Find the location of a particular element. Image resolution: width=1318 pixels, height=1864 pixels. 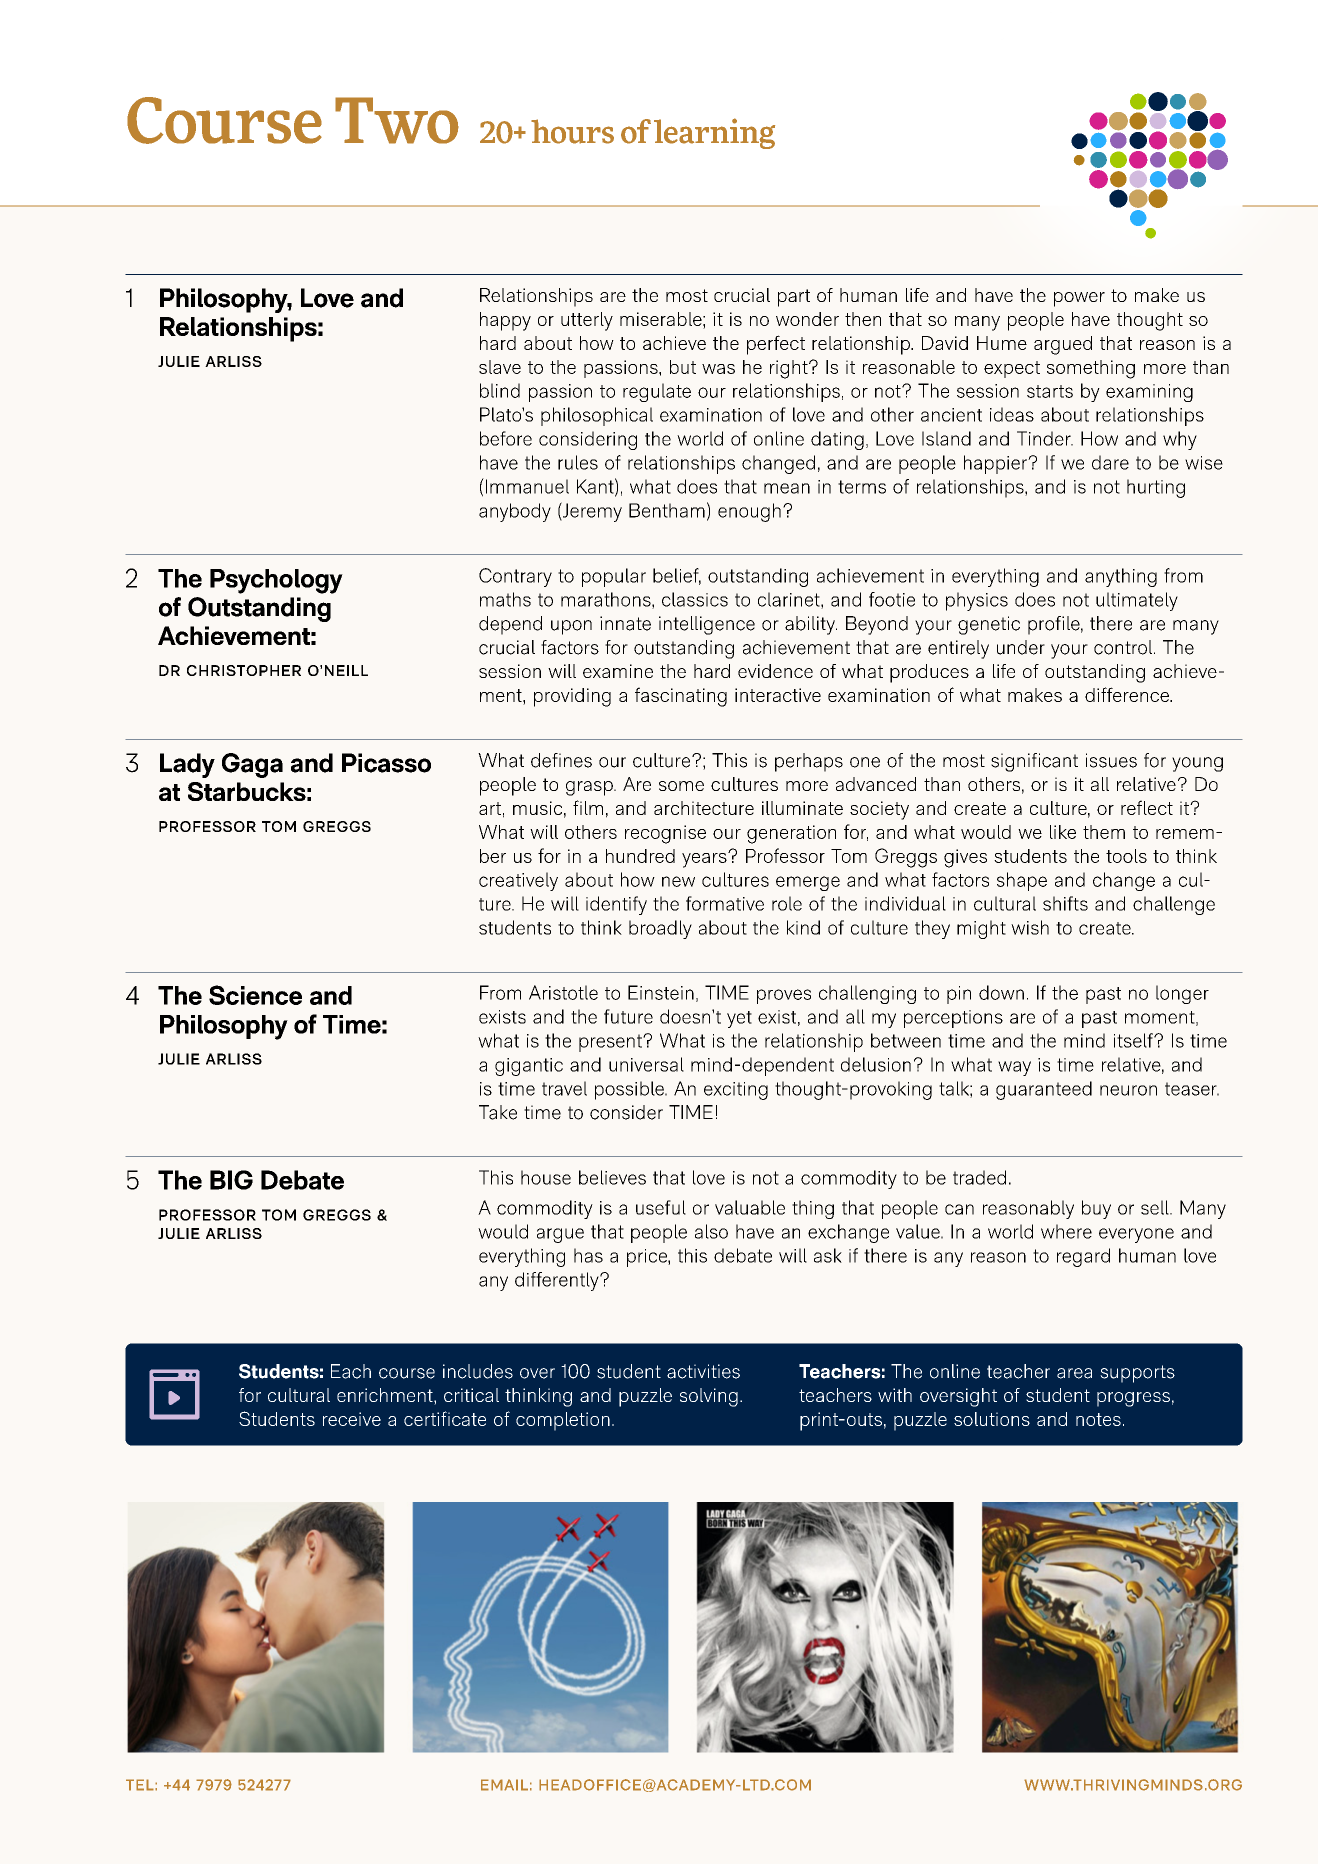

BIG is located at coordinates (231, 1180).
